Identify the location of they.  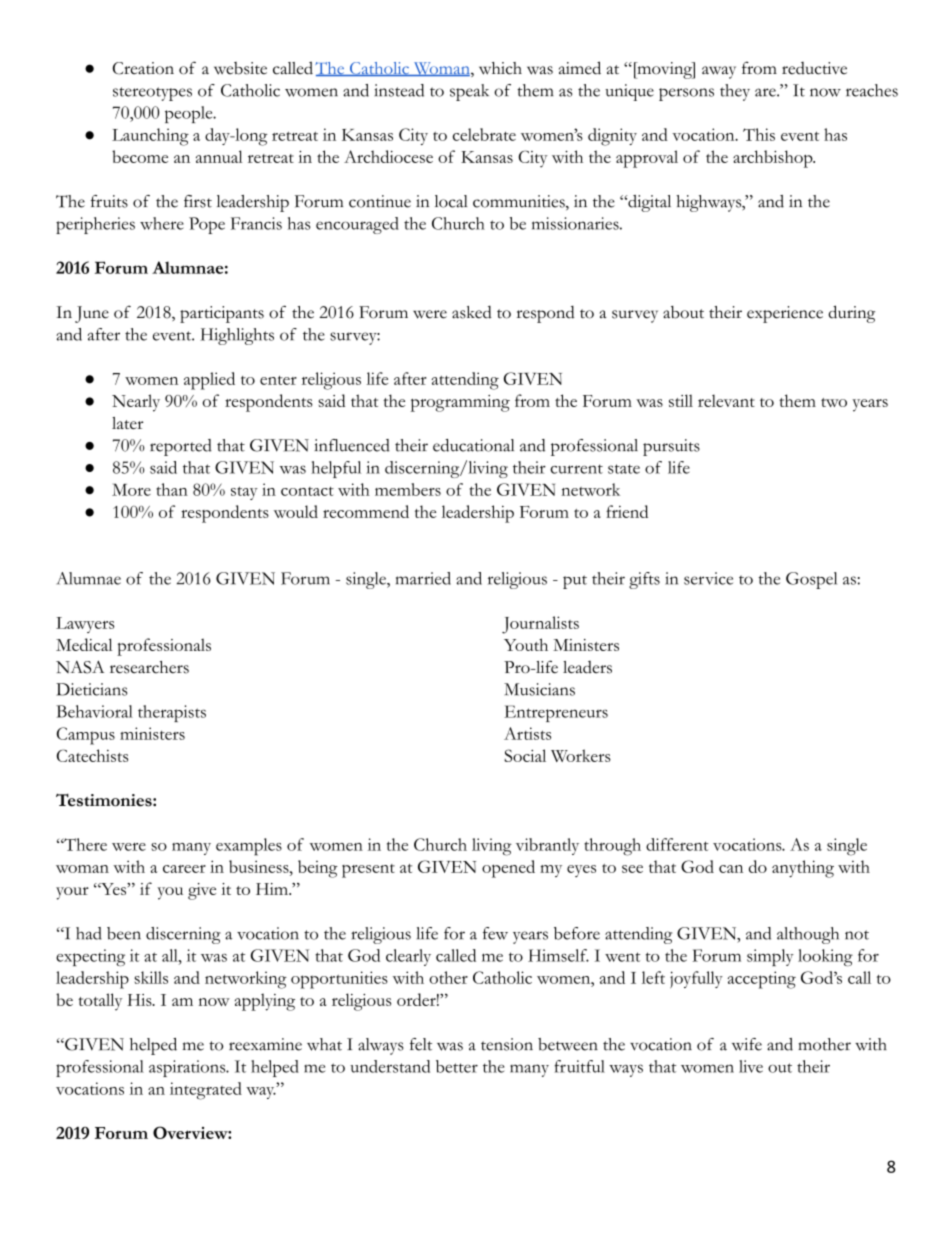
(735, 92).
